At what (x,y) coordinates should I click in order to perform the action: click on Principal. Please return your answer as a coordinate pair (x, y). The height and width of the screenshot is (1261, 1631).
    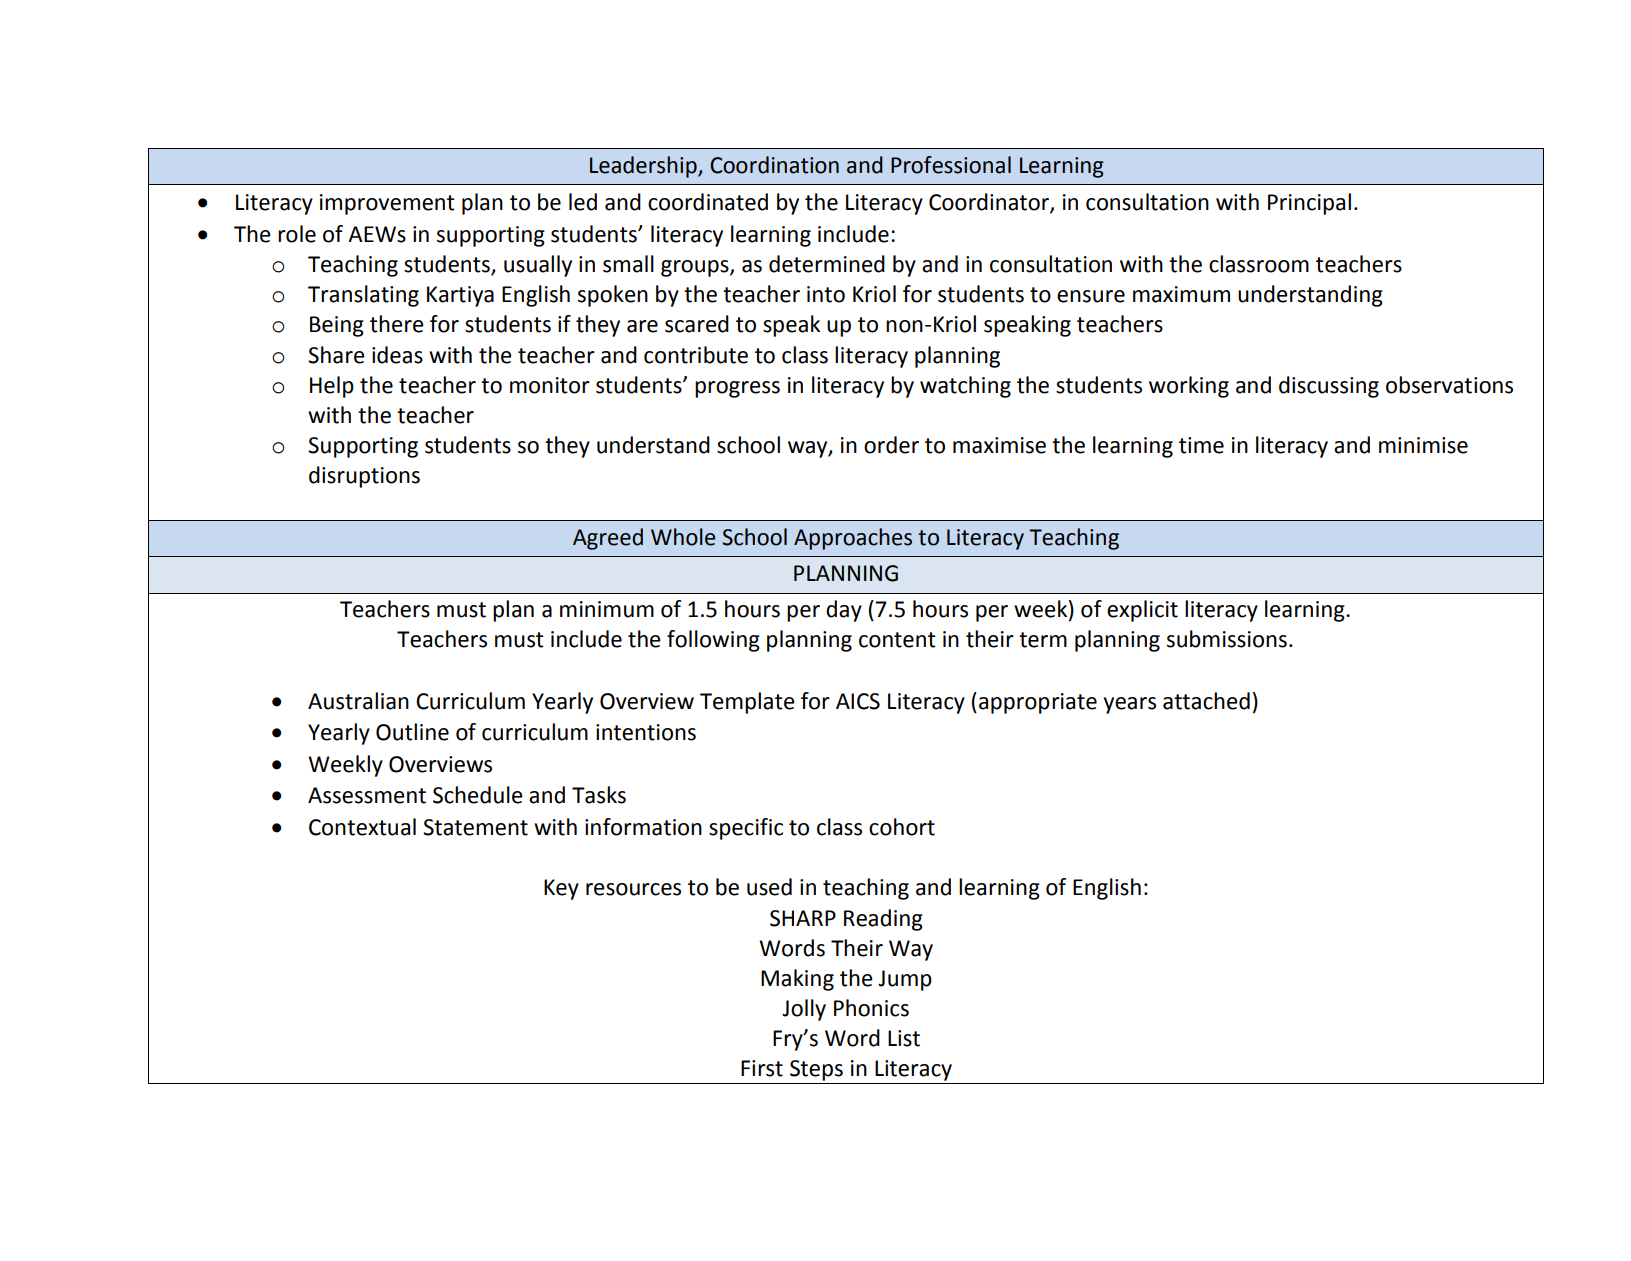
    Looking at the image, I should click on (1309, 204).
